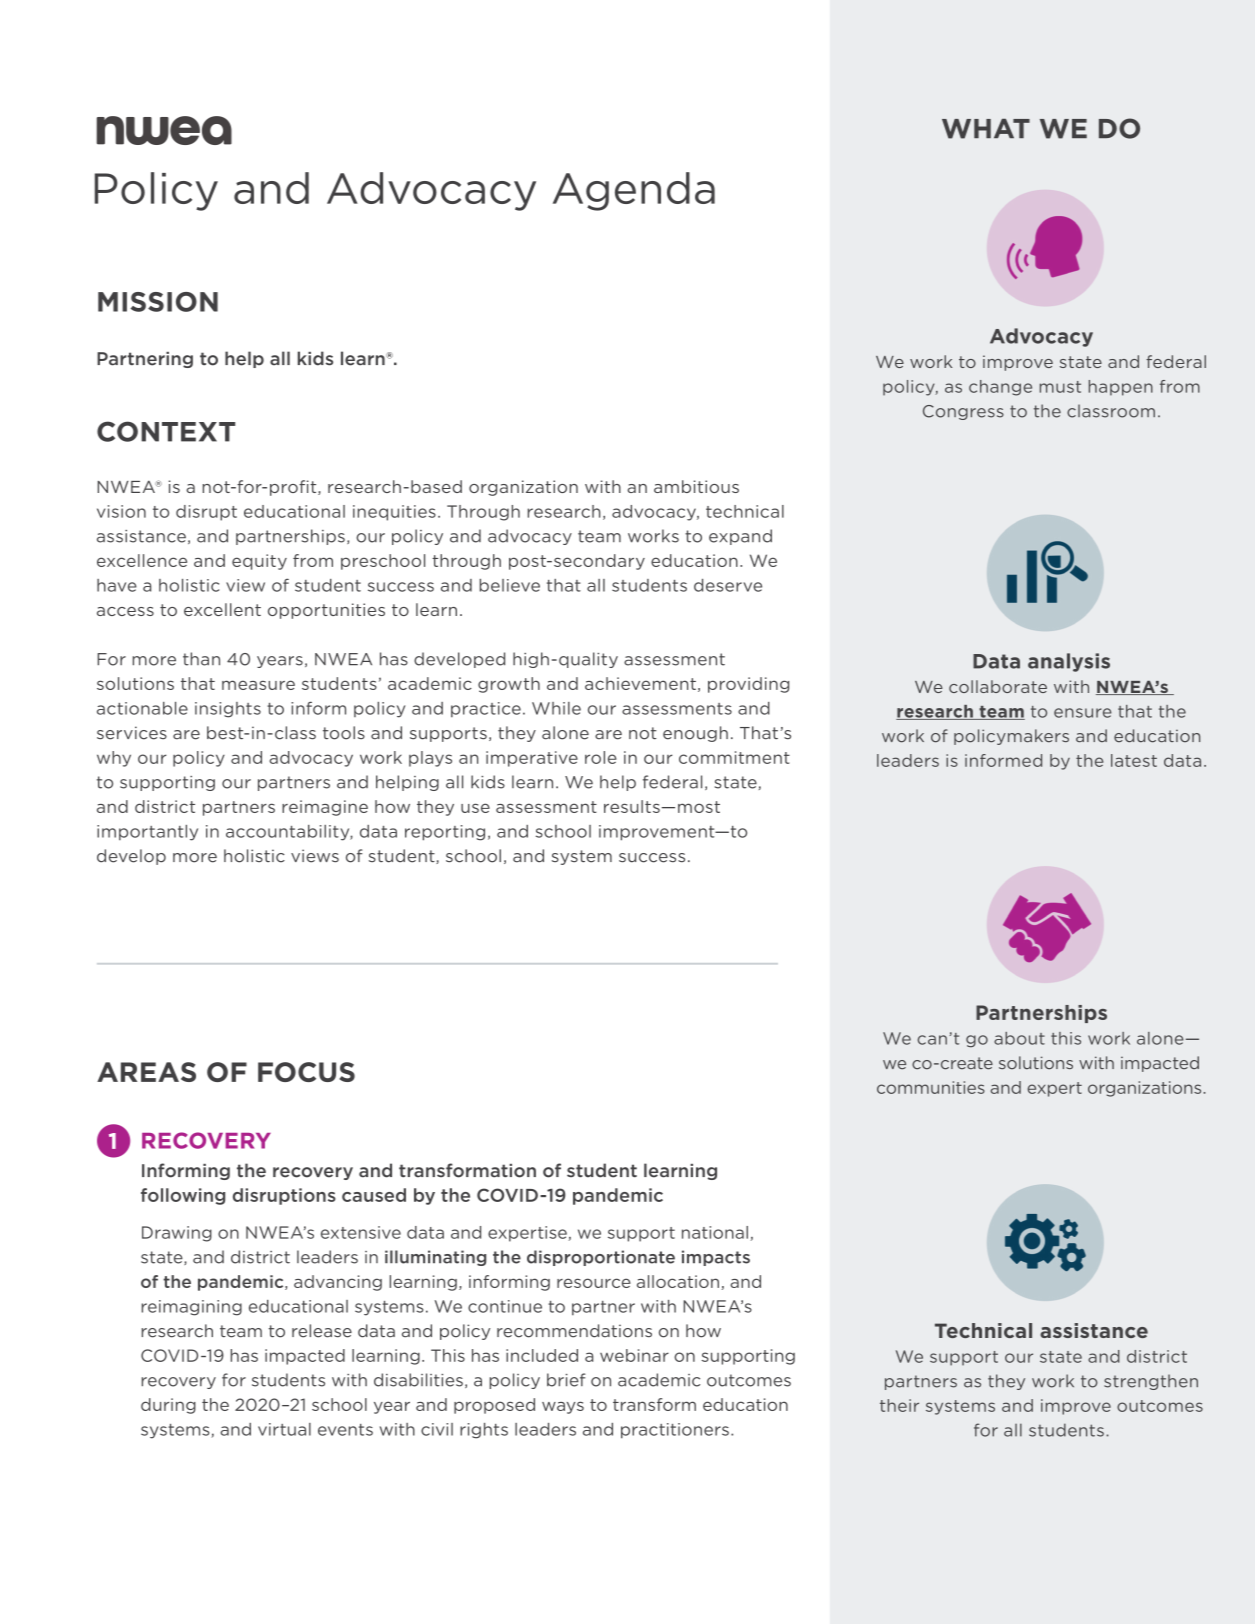 Image resolution: width=1255 pixels, height=1624 pixels. I want to click on reporting, so click(445, 833).
